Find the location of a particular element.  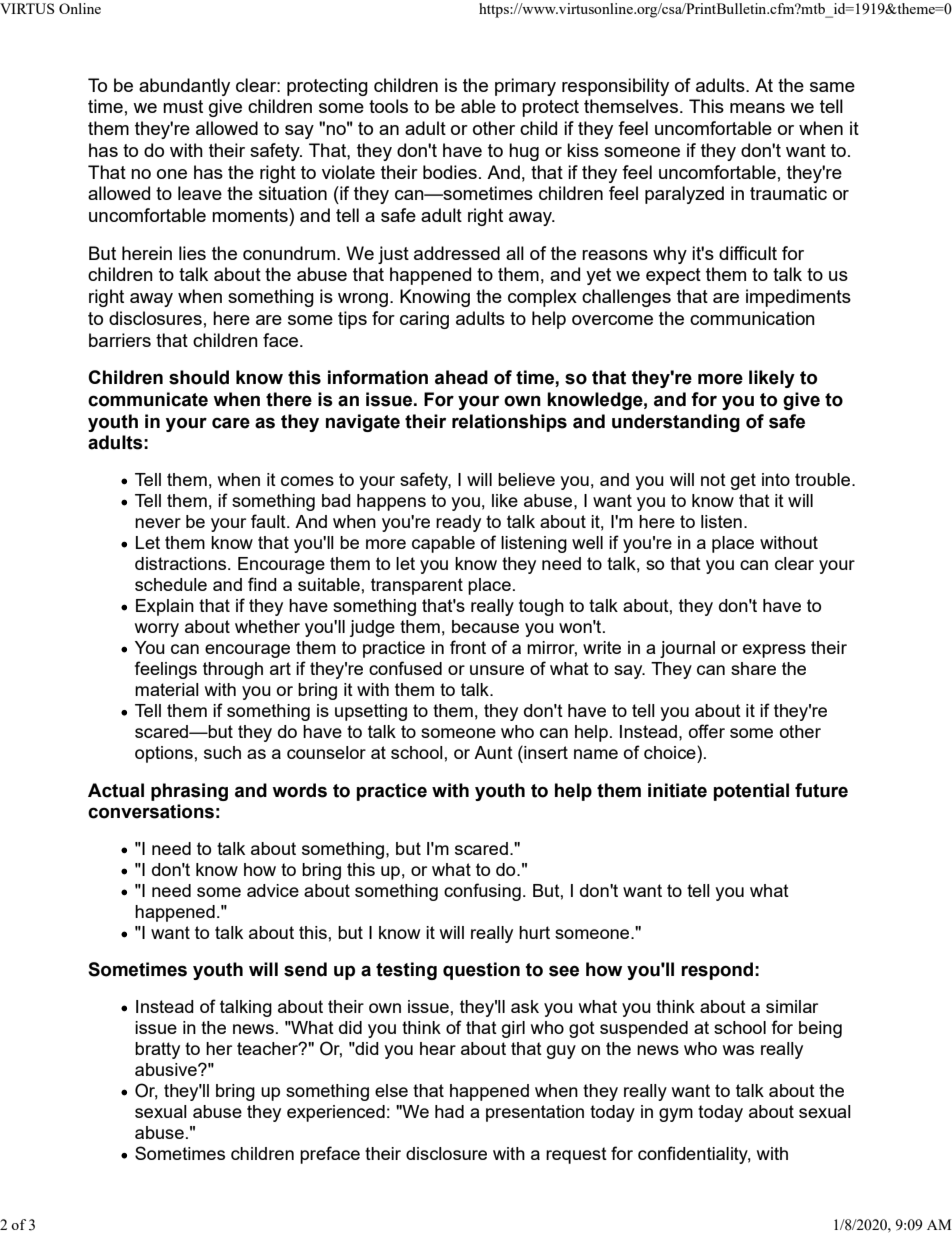

advice is located at coordinates (273, 890).
